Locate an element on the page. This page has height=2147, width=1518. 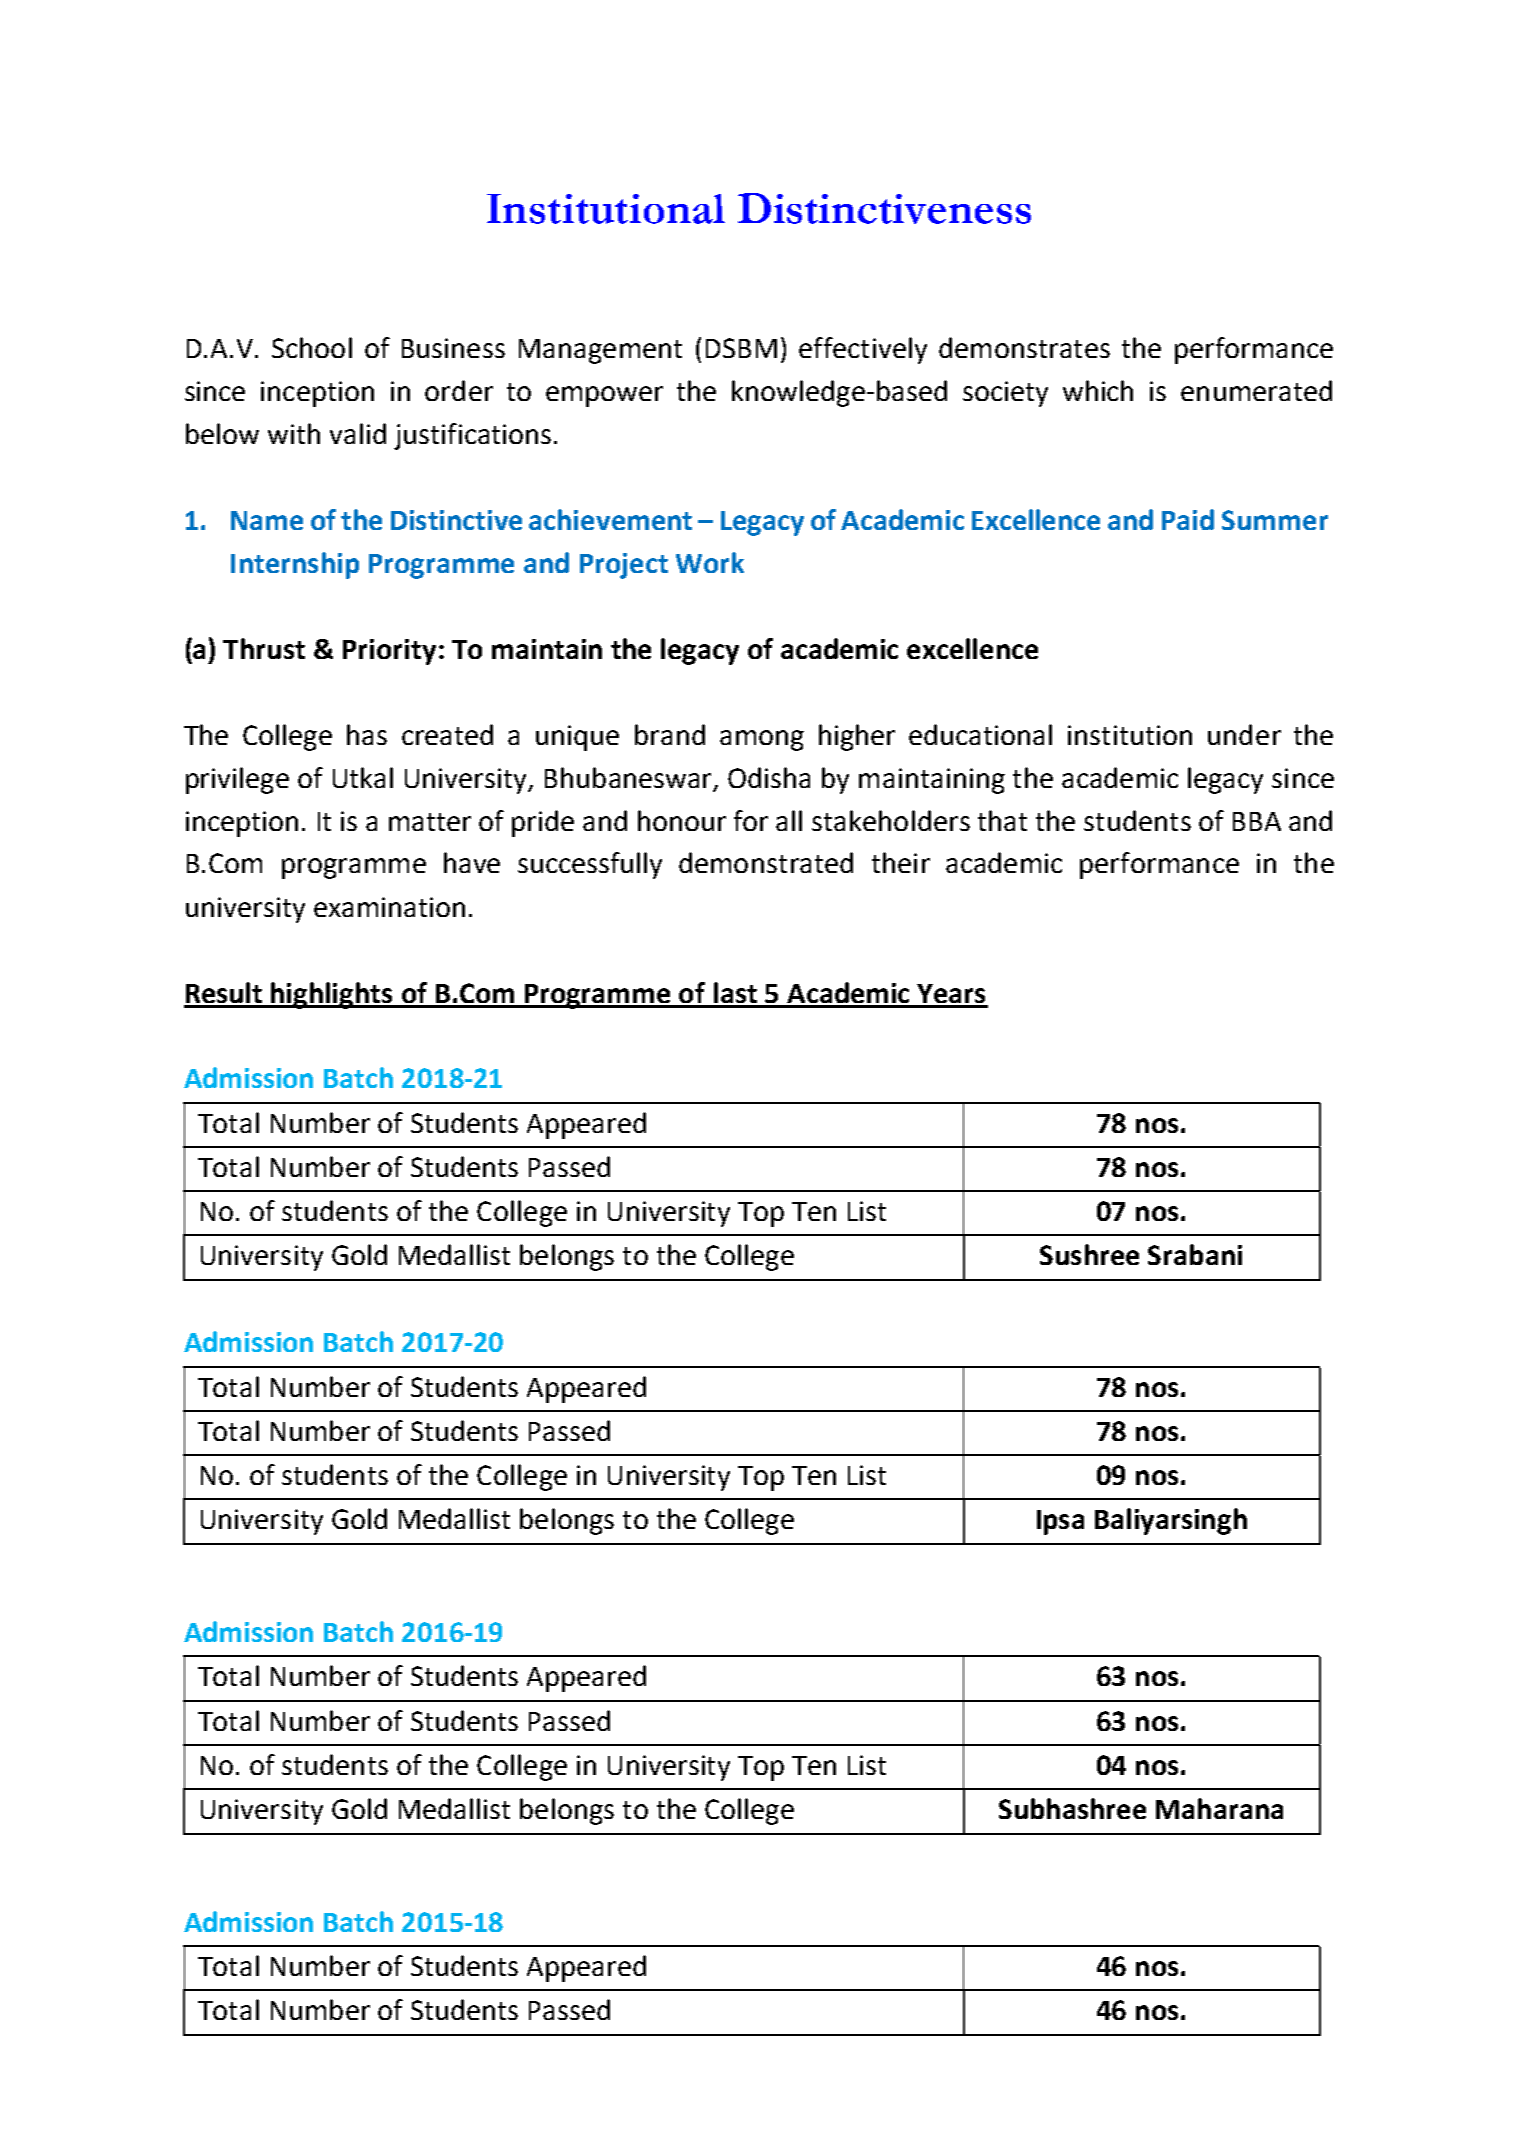
demonstrated is located at coordinates (766, 862).
